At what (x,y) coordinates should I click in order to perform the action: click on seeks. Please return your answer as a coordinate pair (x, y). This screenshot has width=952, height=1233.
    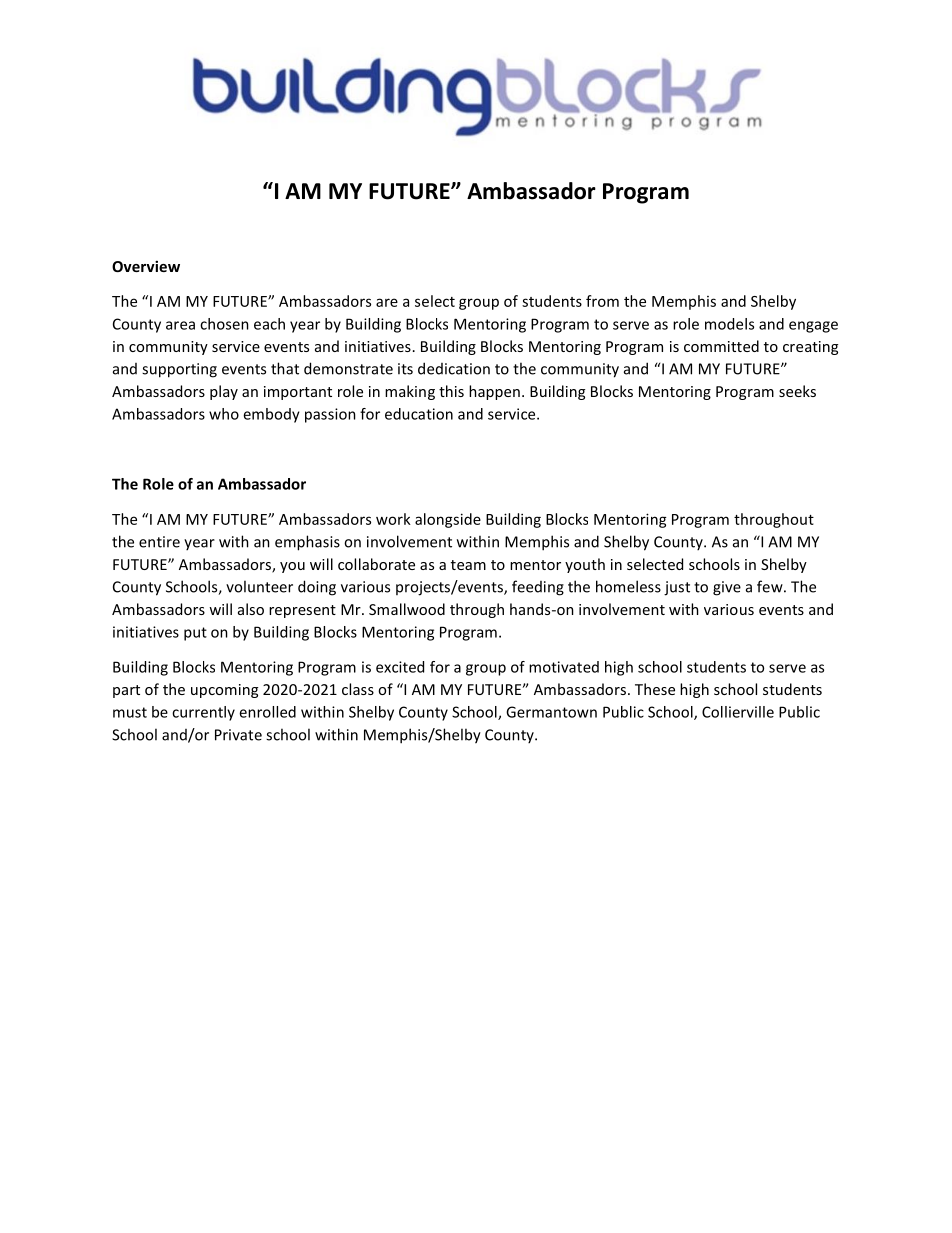
    Looking at the image, I should click on (797, 391).
